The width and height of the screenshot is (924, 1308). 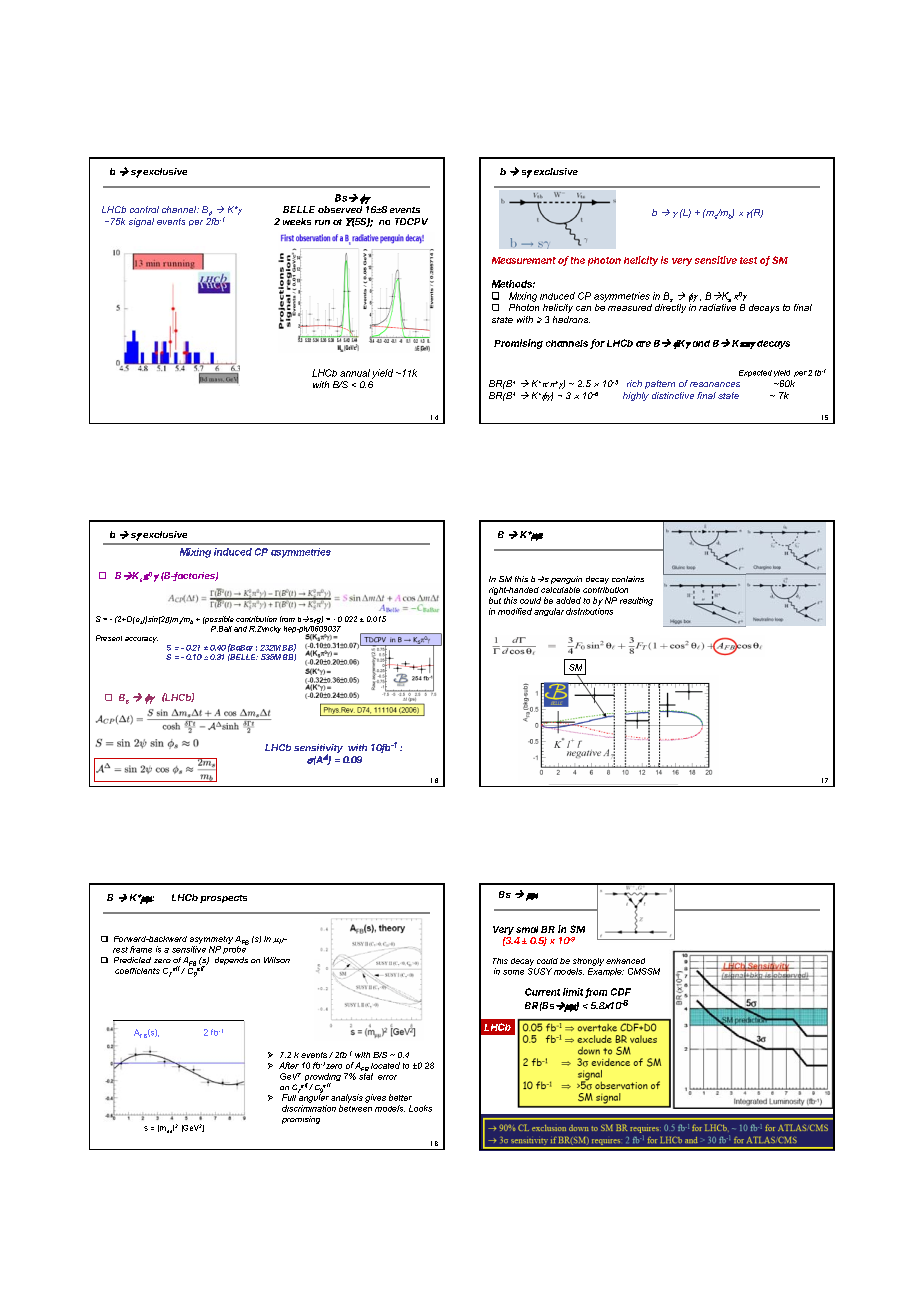 I want to click on test, so click(x=748, y=260).
